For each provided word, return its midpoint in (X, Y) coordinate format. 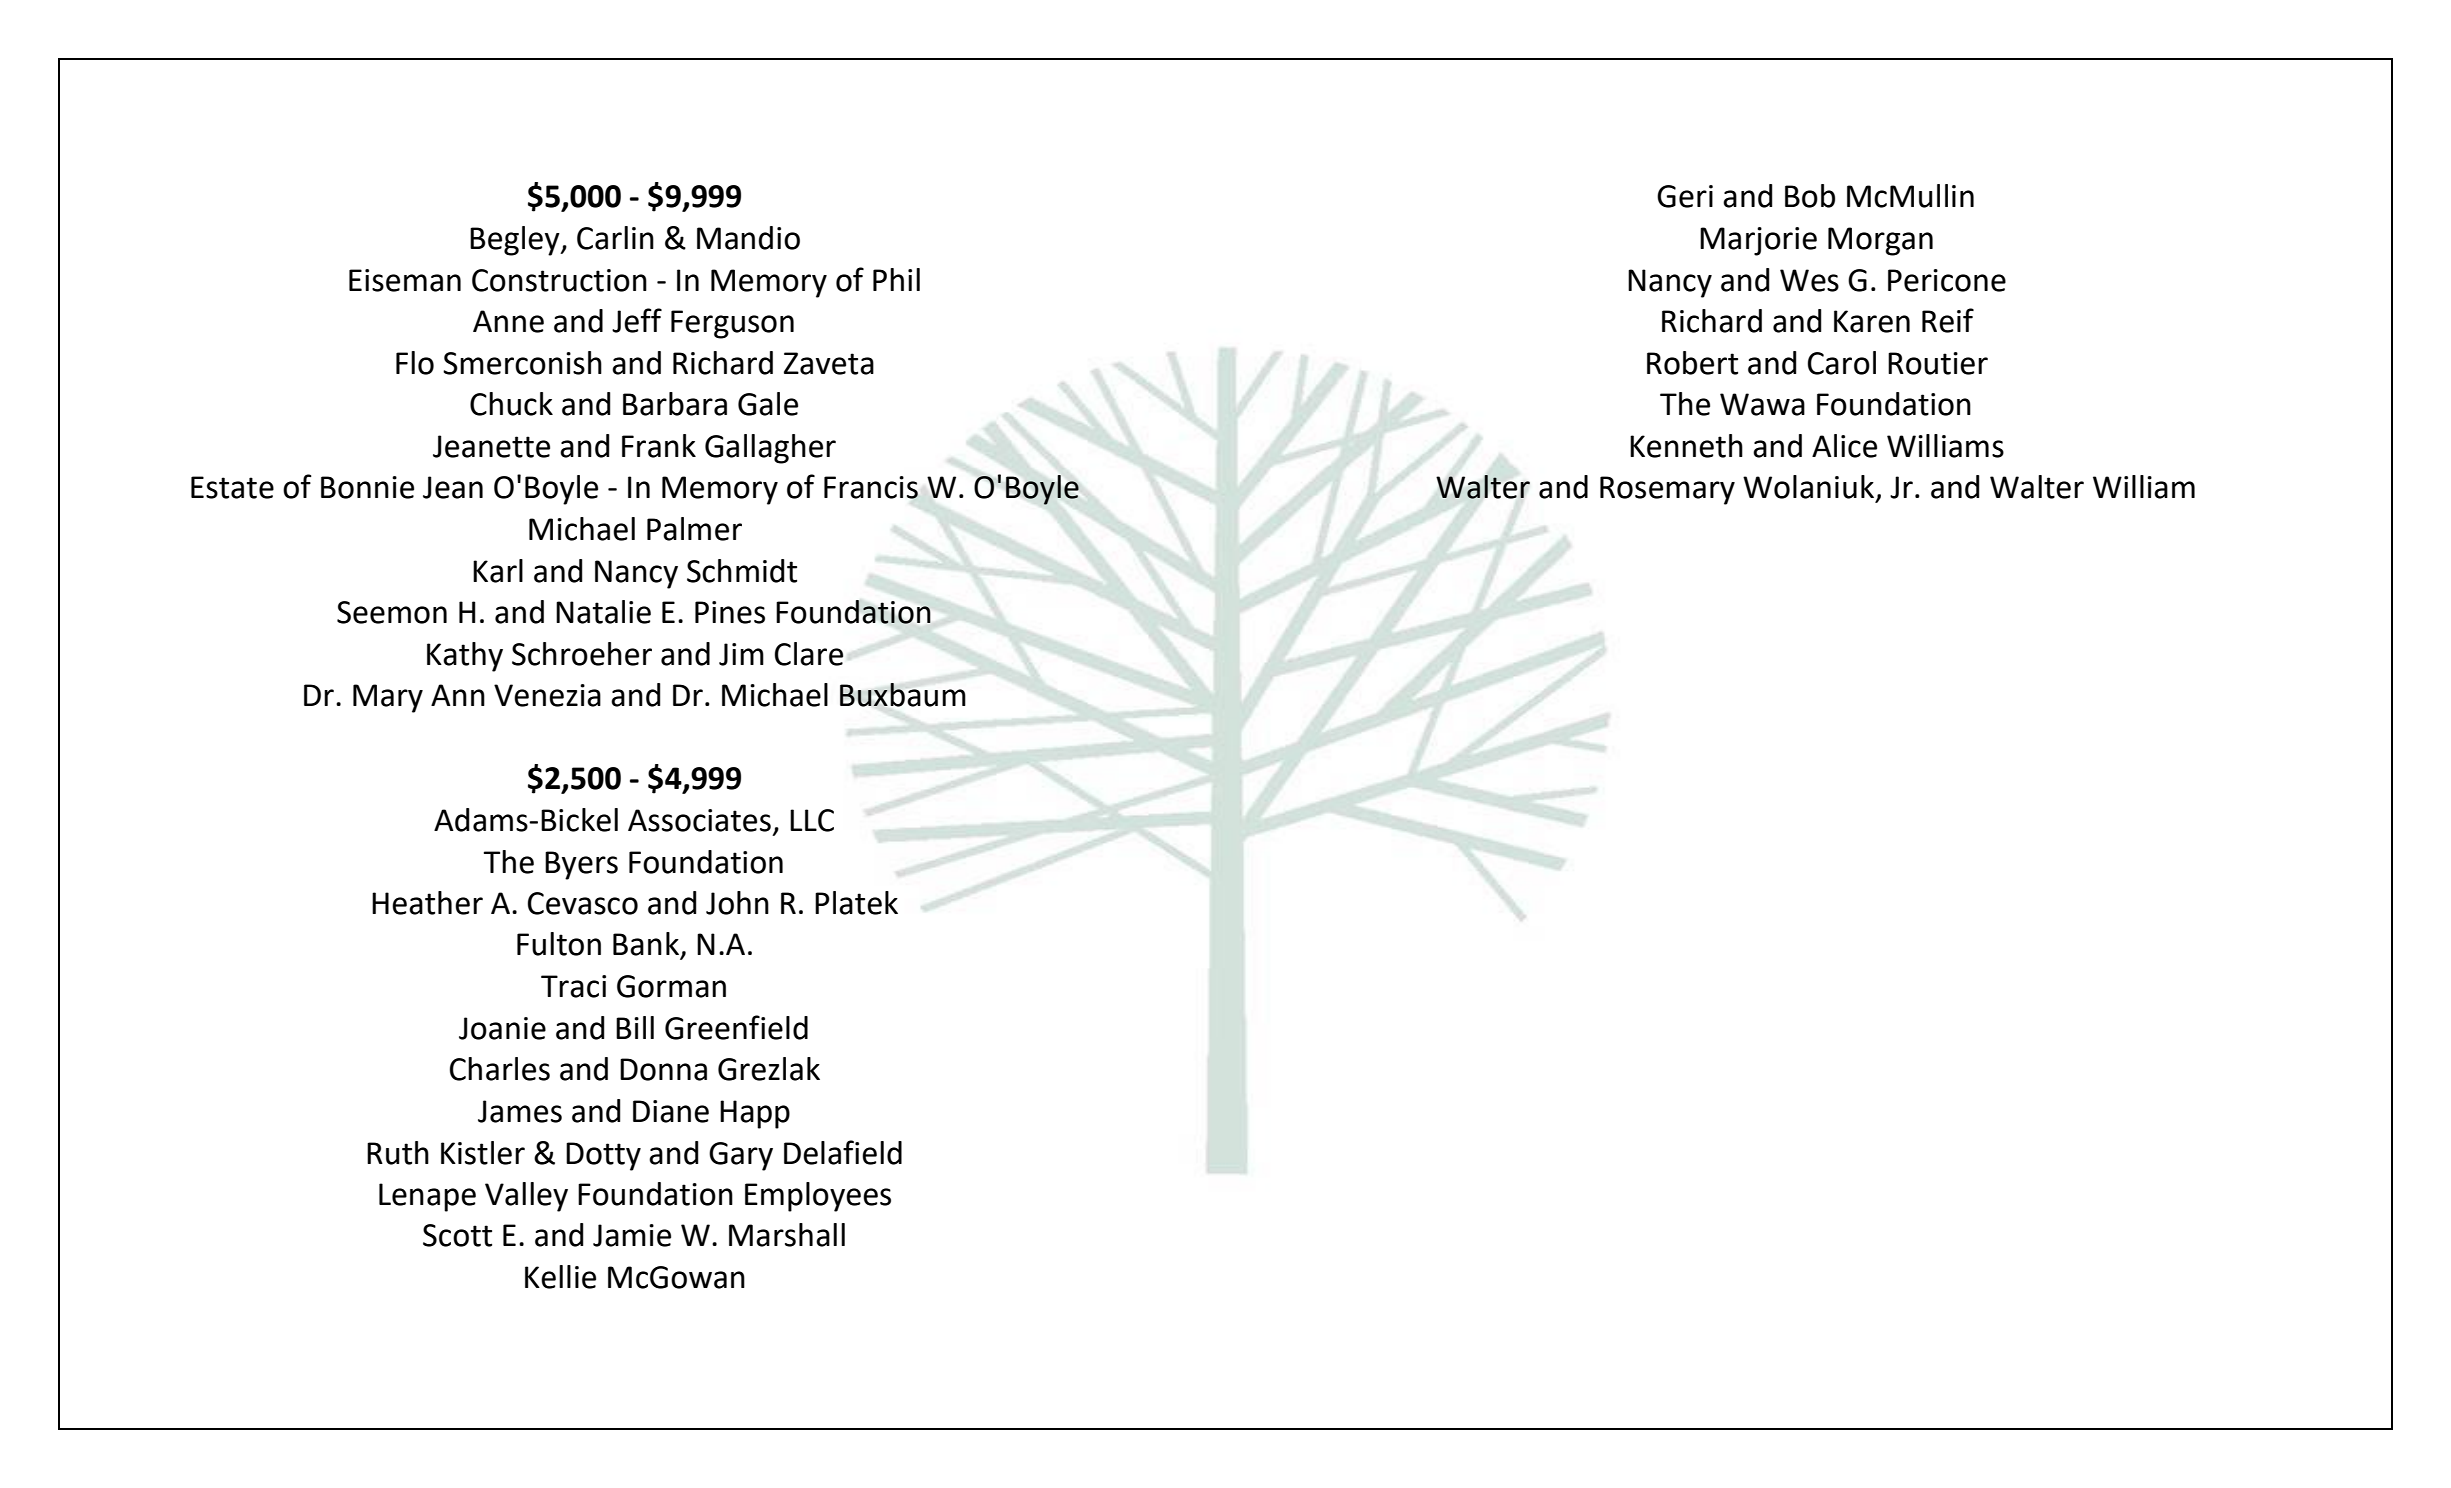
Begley (516, 241)
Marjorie (1758, 241)
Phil (896, 279)
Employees (818, 1197)
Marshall (787, 1235)
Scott (457, 1235)
